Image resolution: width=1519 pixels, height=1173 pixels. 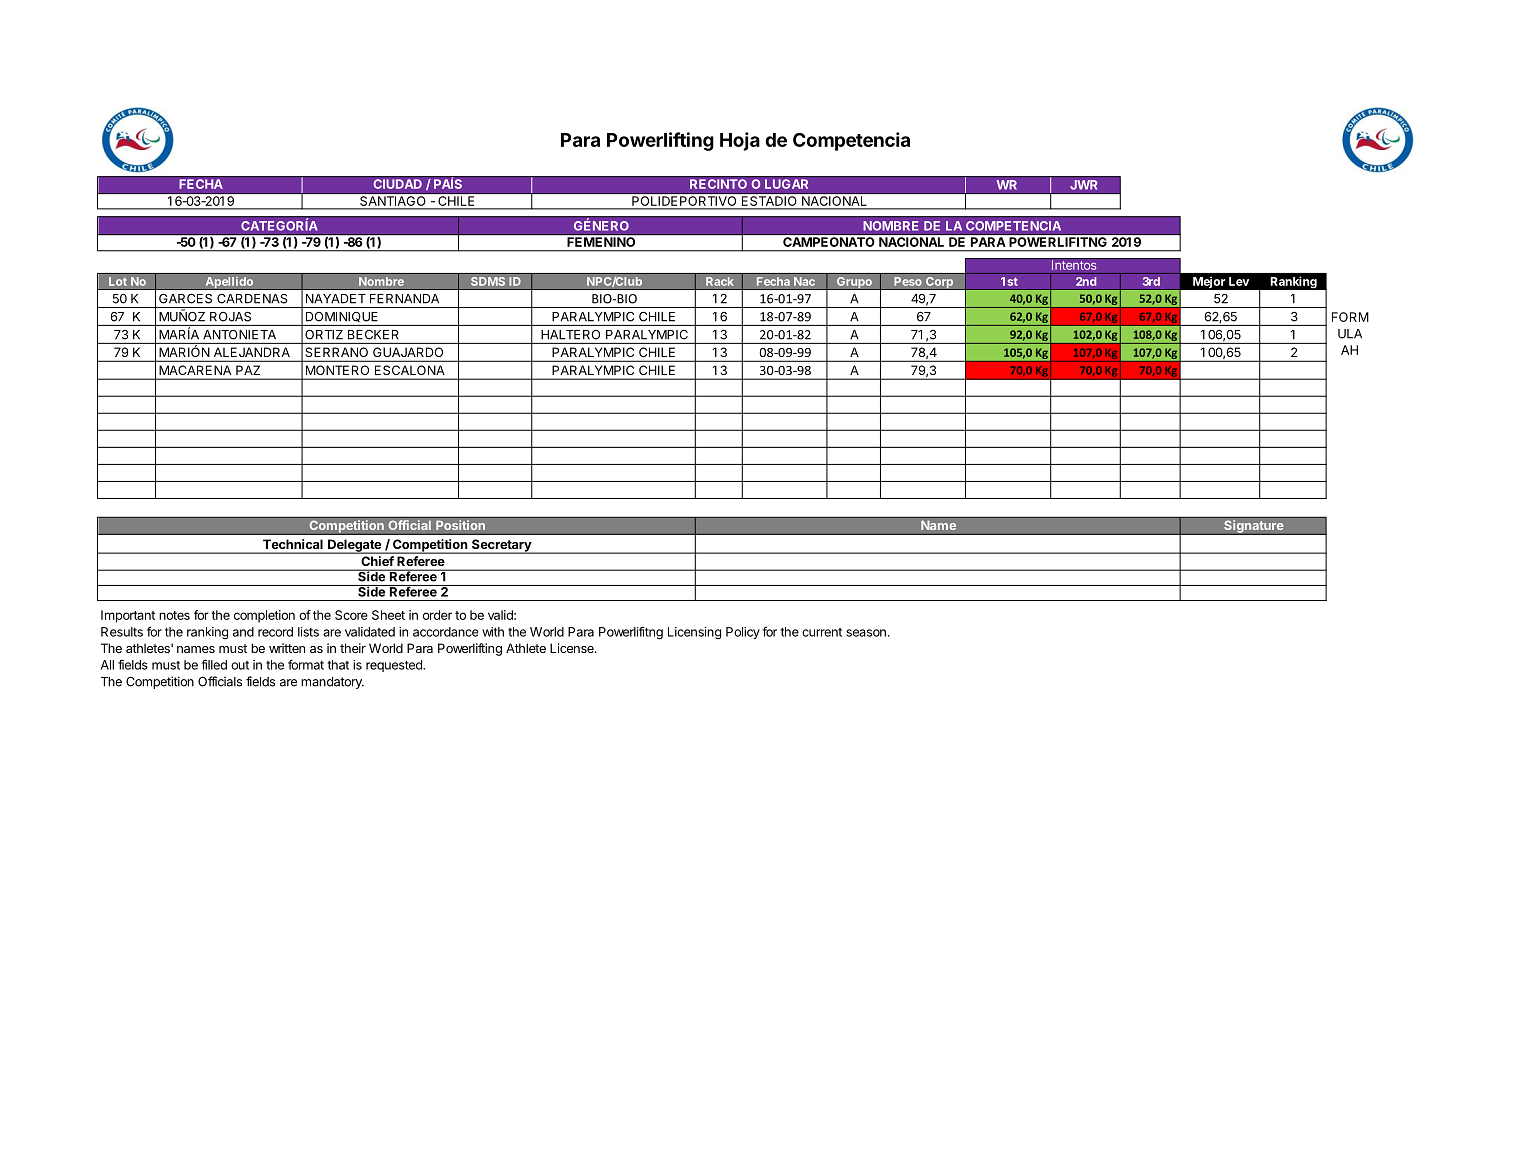 I want to click on Lev, so click(x=1239, y=281).
